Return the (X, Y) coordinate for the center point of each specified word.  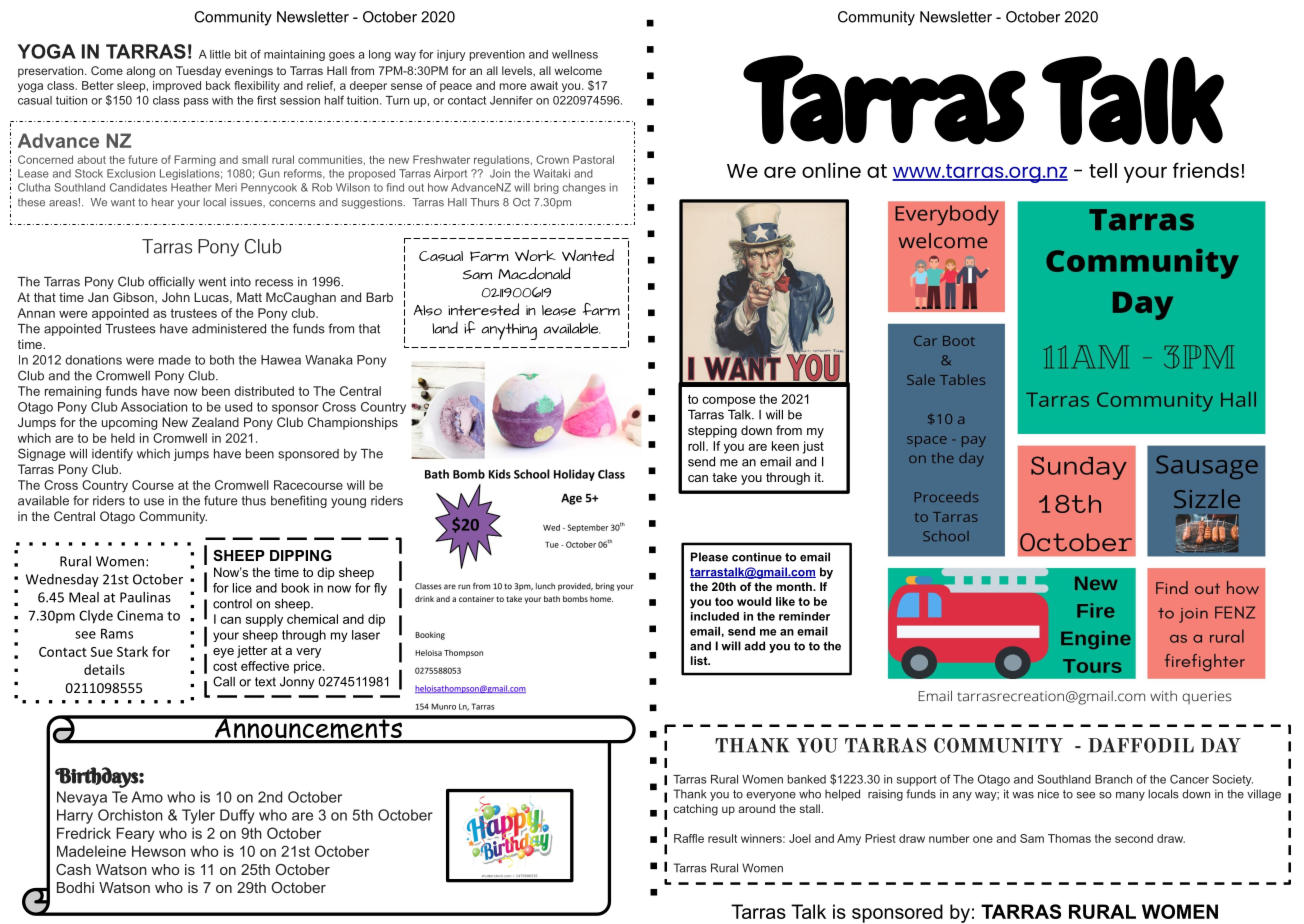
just (813, 447)
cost (225, 666)
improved (177, 86)
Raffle (689, 838)
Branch (1113, 779)
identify (112, 454)
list (700, 660)
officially (171, 282)
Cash (73, 869)
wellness (575, 54)
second (1134, 838)
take (724, 477)
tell (1103, 170)
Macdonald (534, 273)
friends (1206, 170)
